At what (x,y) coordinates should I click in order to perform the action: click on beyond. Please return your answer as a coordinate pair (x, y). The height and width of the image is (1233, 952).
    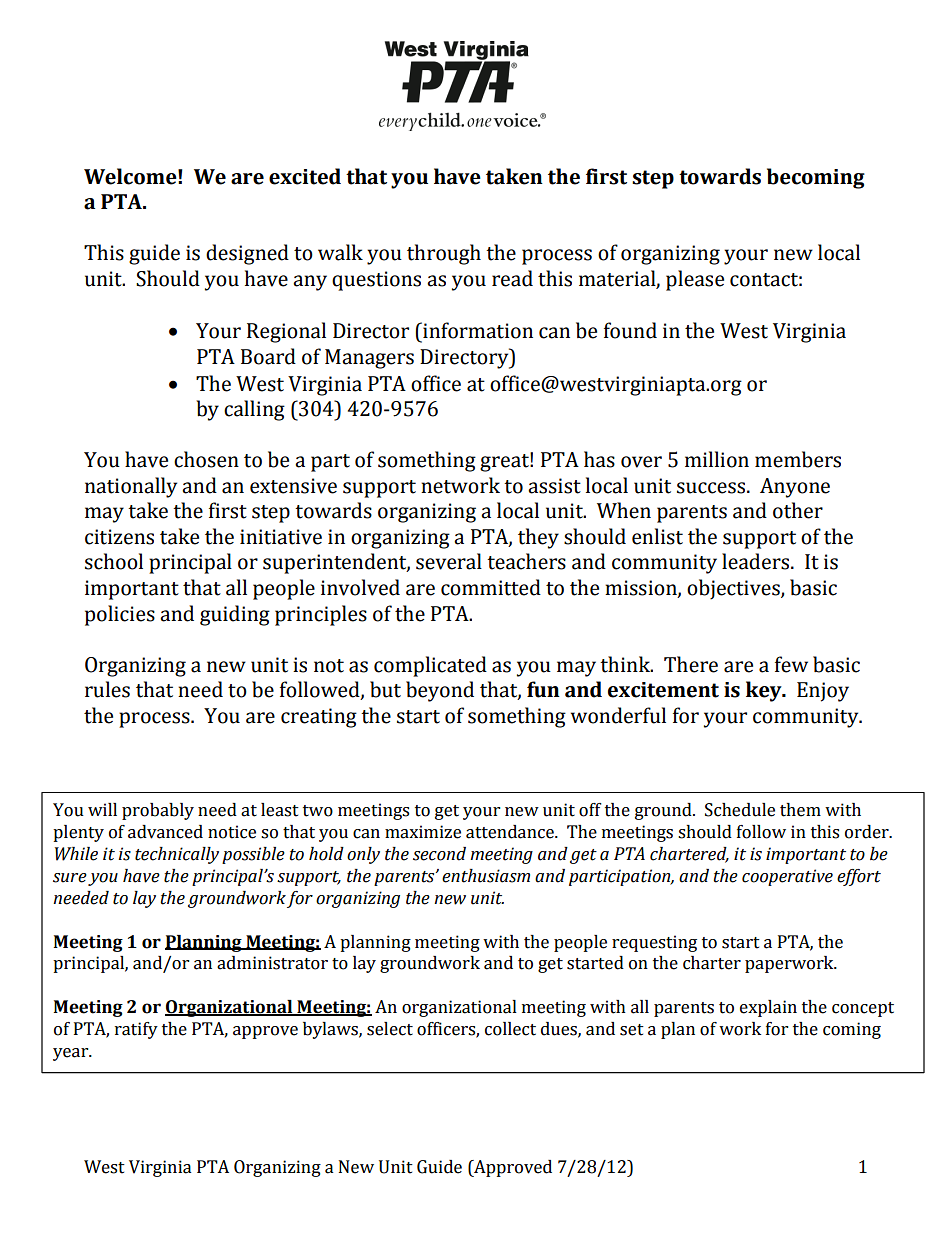
    Looking at the image, I should click on (440, 691).
